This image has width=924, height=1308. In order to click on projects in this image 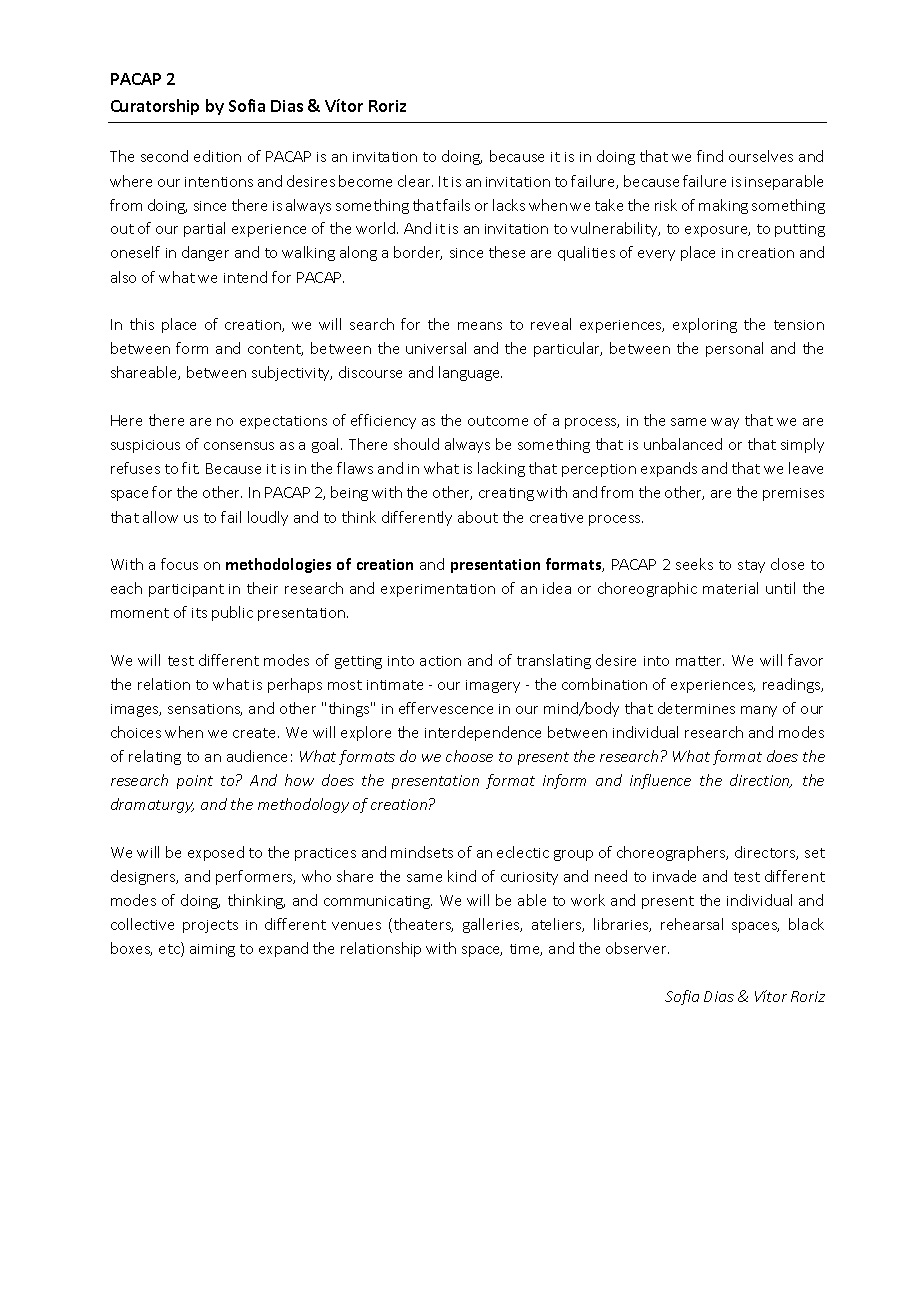, I will do `click(210, 926)`.
